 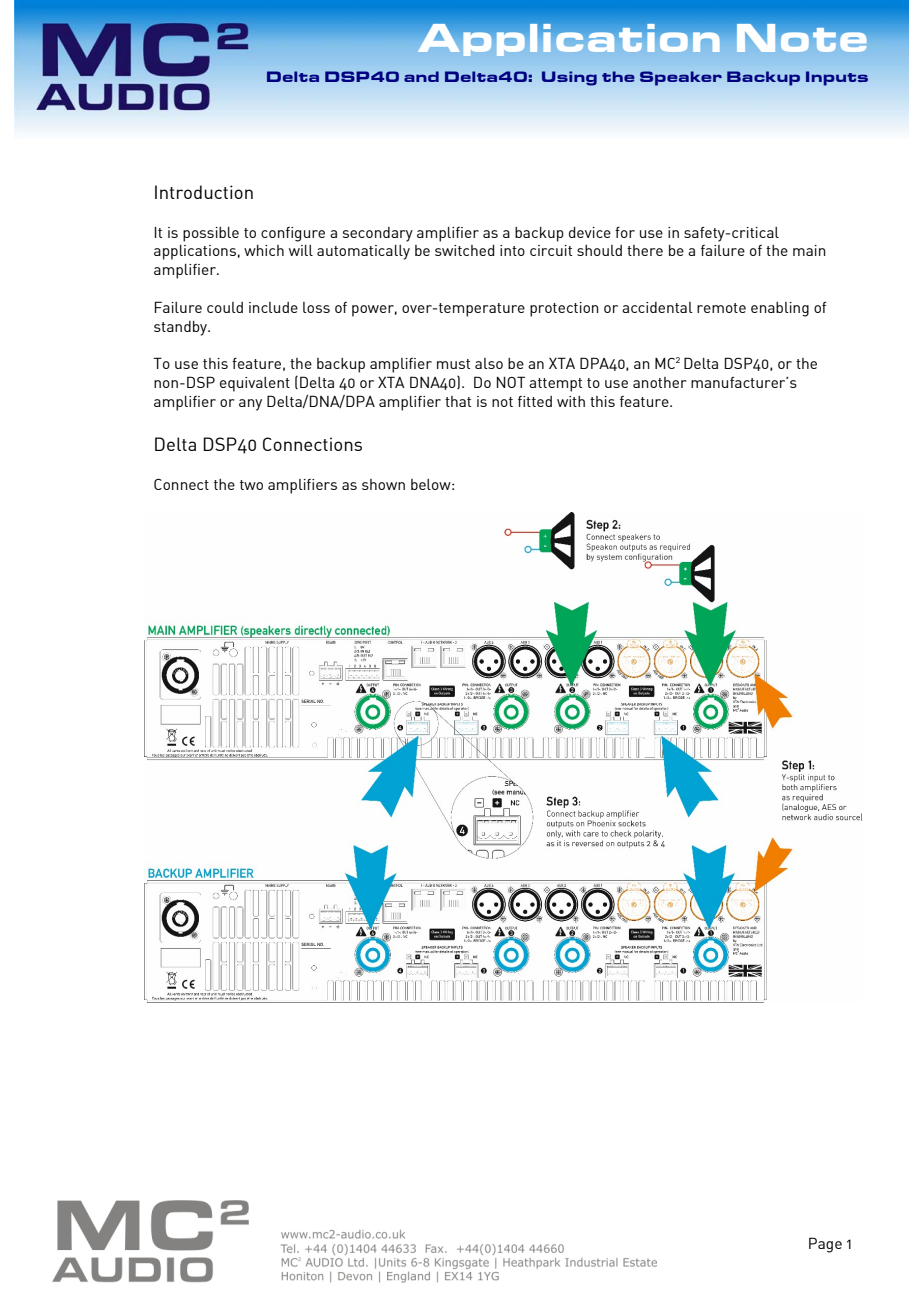 I want to click on Note, so click(x=802, y=38).
